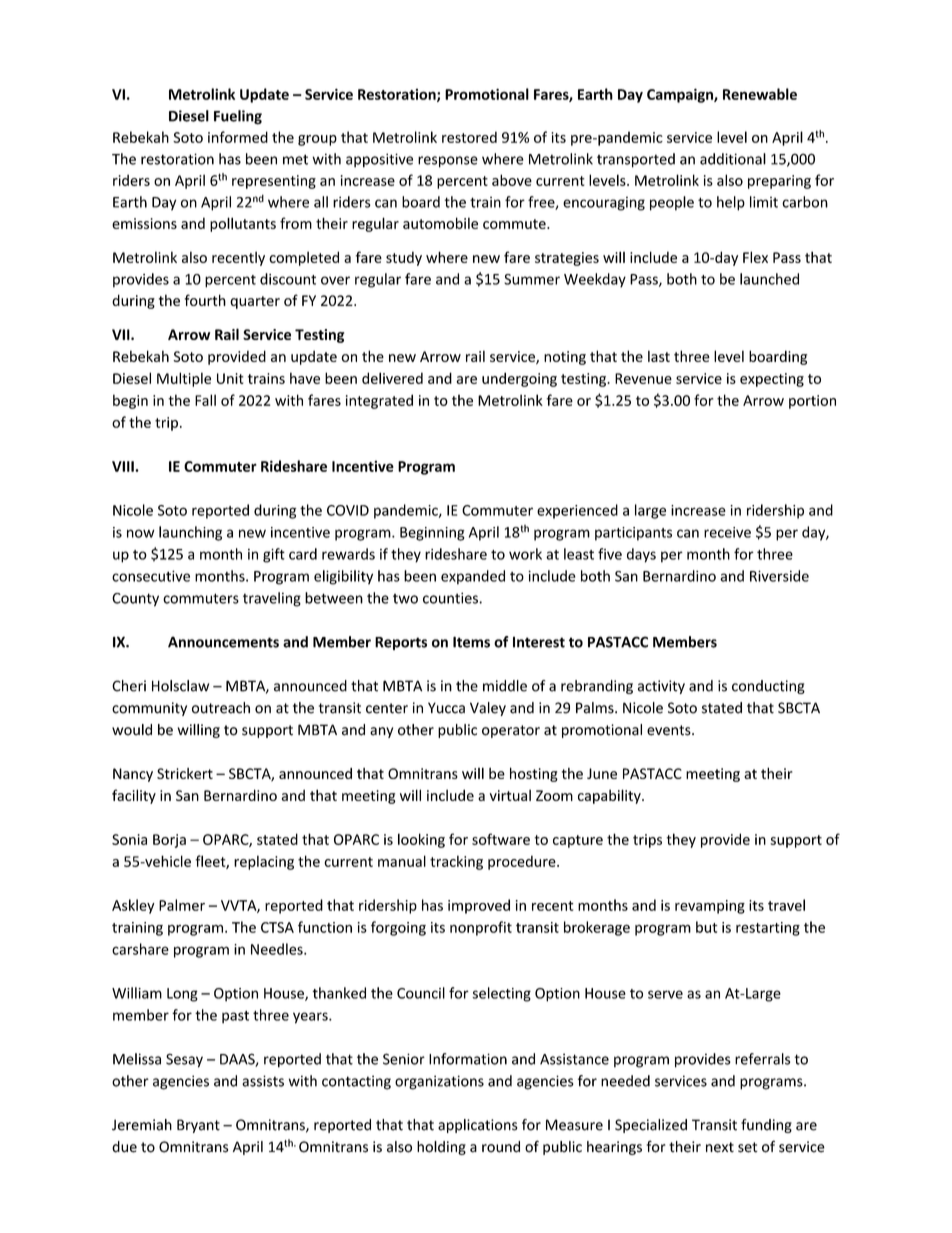  I want to click on facility, so click(134, 796).
